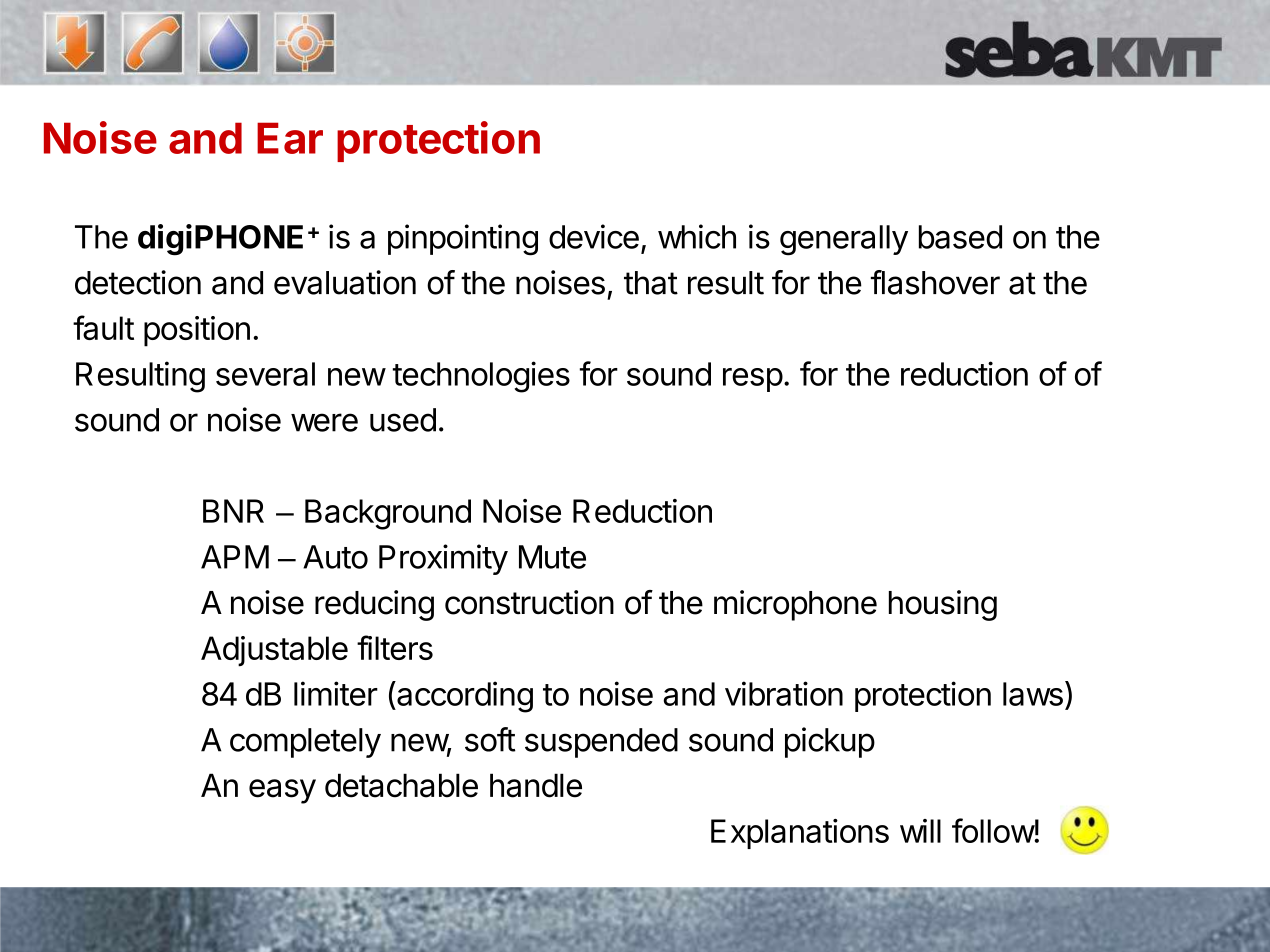  I want to click on easy, so click(282, 791).
